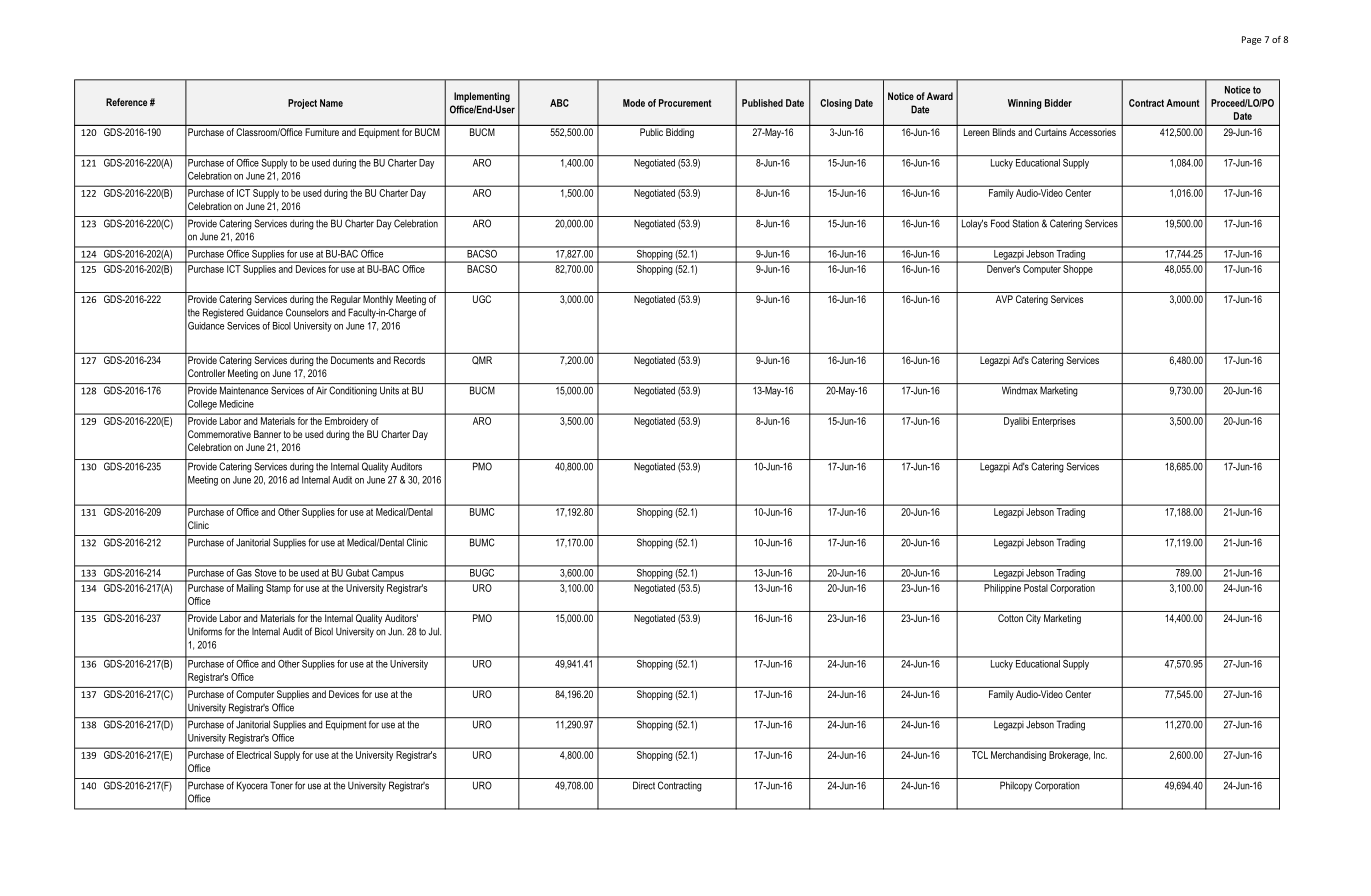 This screenshot has width=1371, height=896. Describe the element at coordinates (223, 313) in the screenshot. I see `Registered` at that location.
